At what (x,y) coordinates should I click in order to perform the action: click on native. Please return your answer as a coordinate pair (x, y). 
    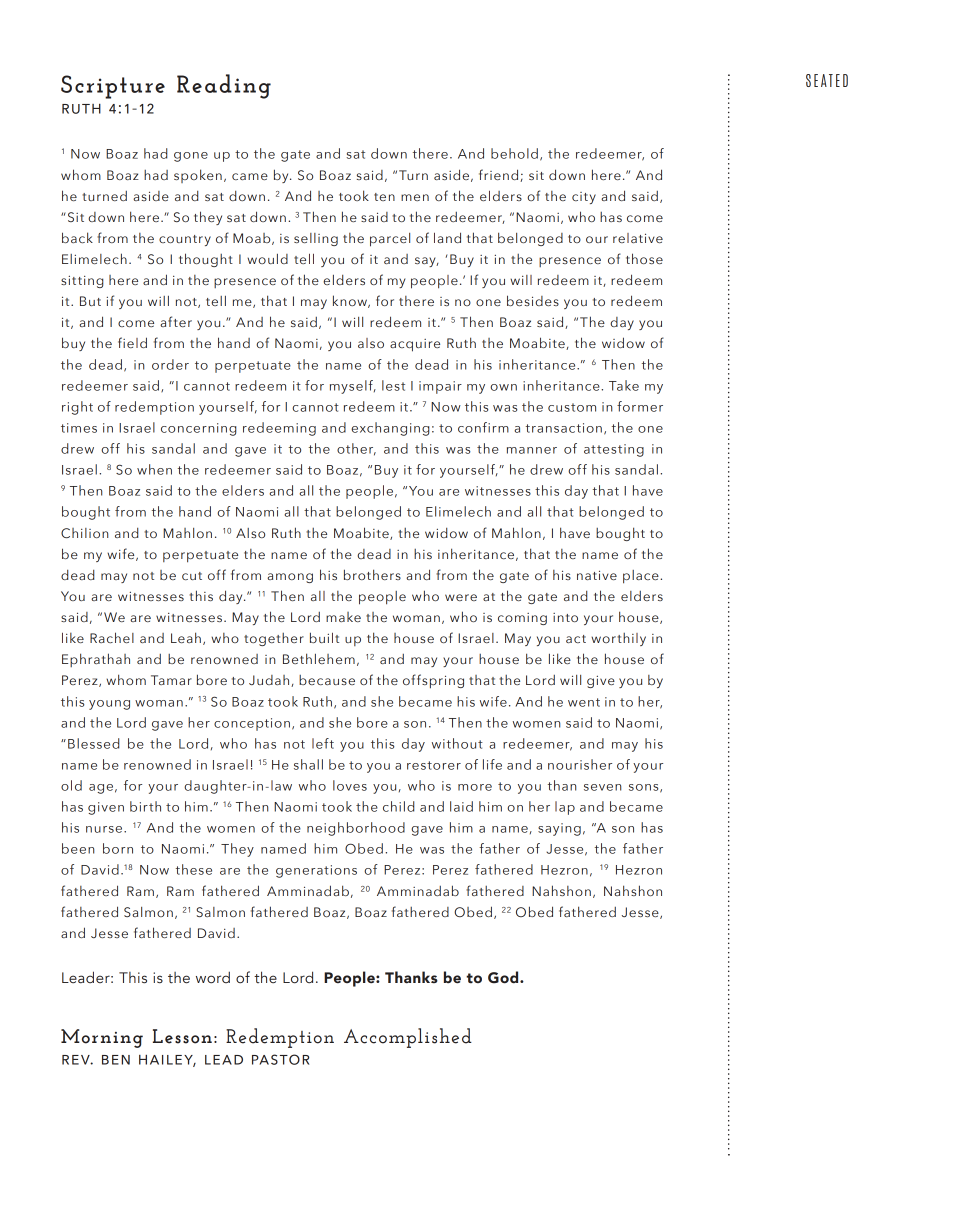
    Looking at the image, I should click on (597, 575).
